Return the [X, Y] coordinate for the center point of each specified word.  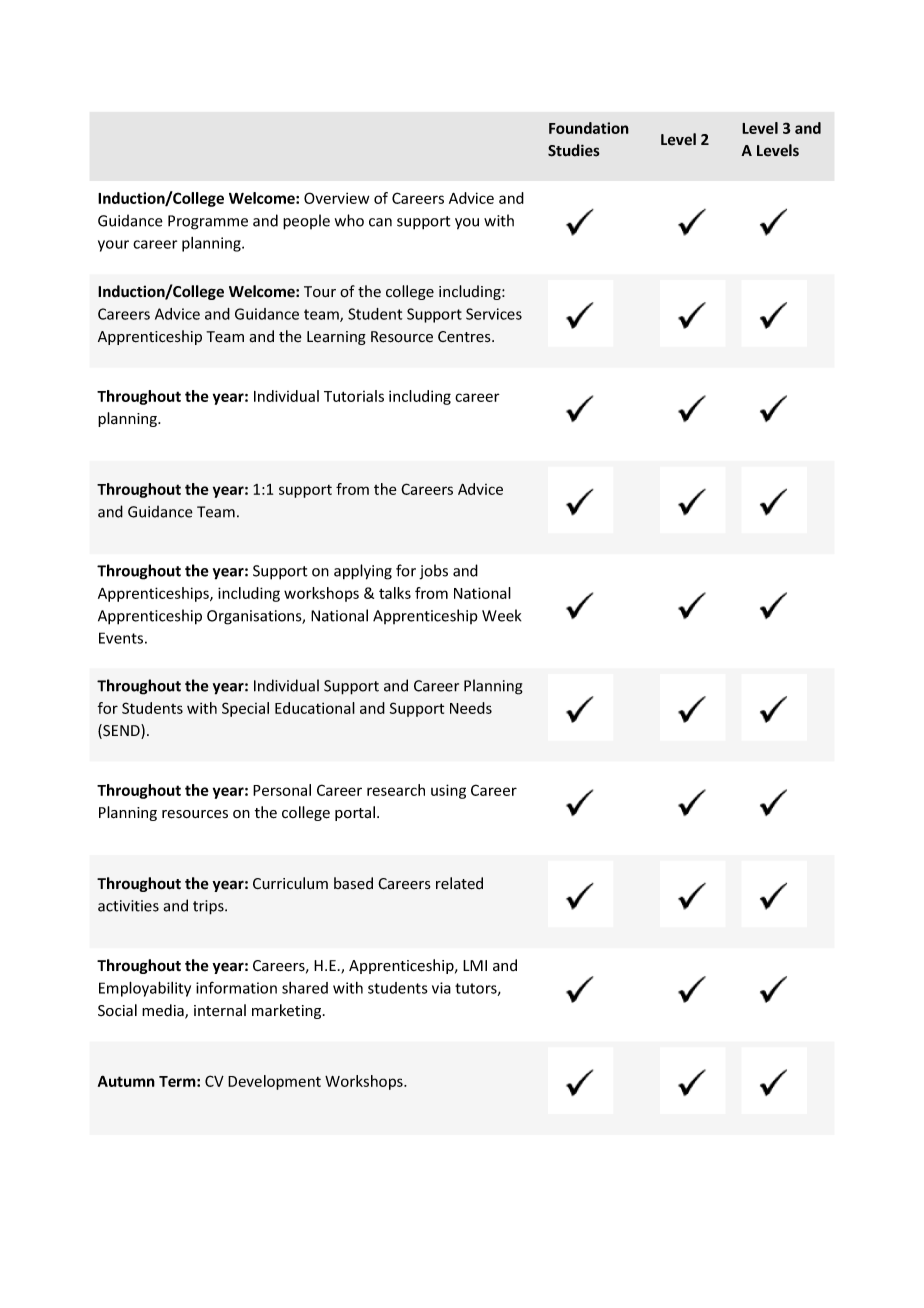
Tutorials [354, 396]
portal [355, 813]
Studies [574, 150]
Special [245, 709]
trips [209, 907]
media [164, 1011]
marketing [288, 1011]
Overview [336, 198]
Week [501, 615]
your [113, 246]
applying [363, 572]
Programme [208, 222]
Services [494, 314]
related [459, 883]
